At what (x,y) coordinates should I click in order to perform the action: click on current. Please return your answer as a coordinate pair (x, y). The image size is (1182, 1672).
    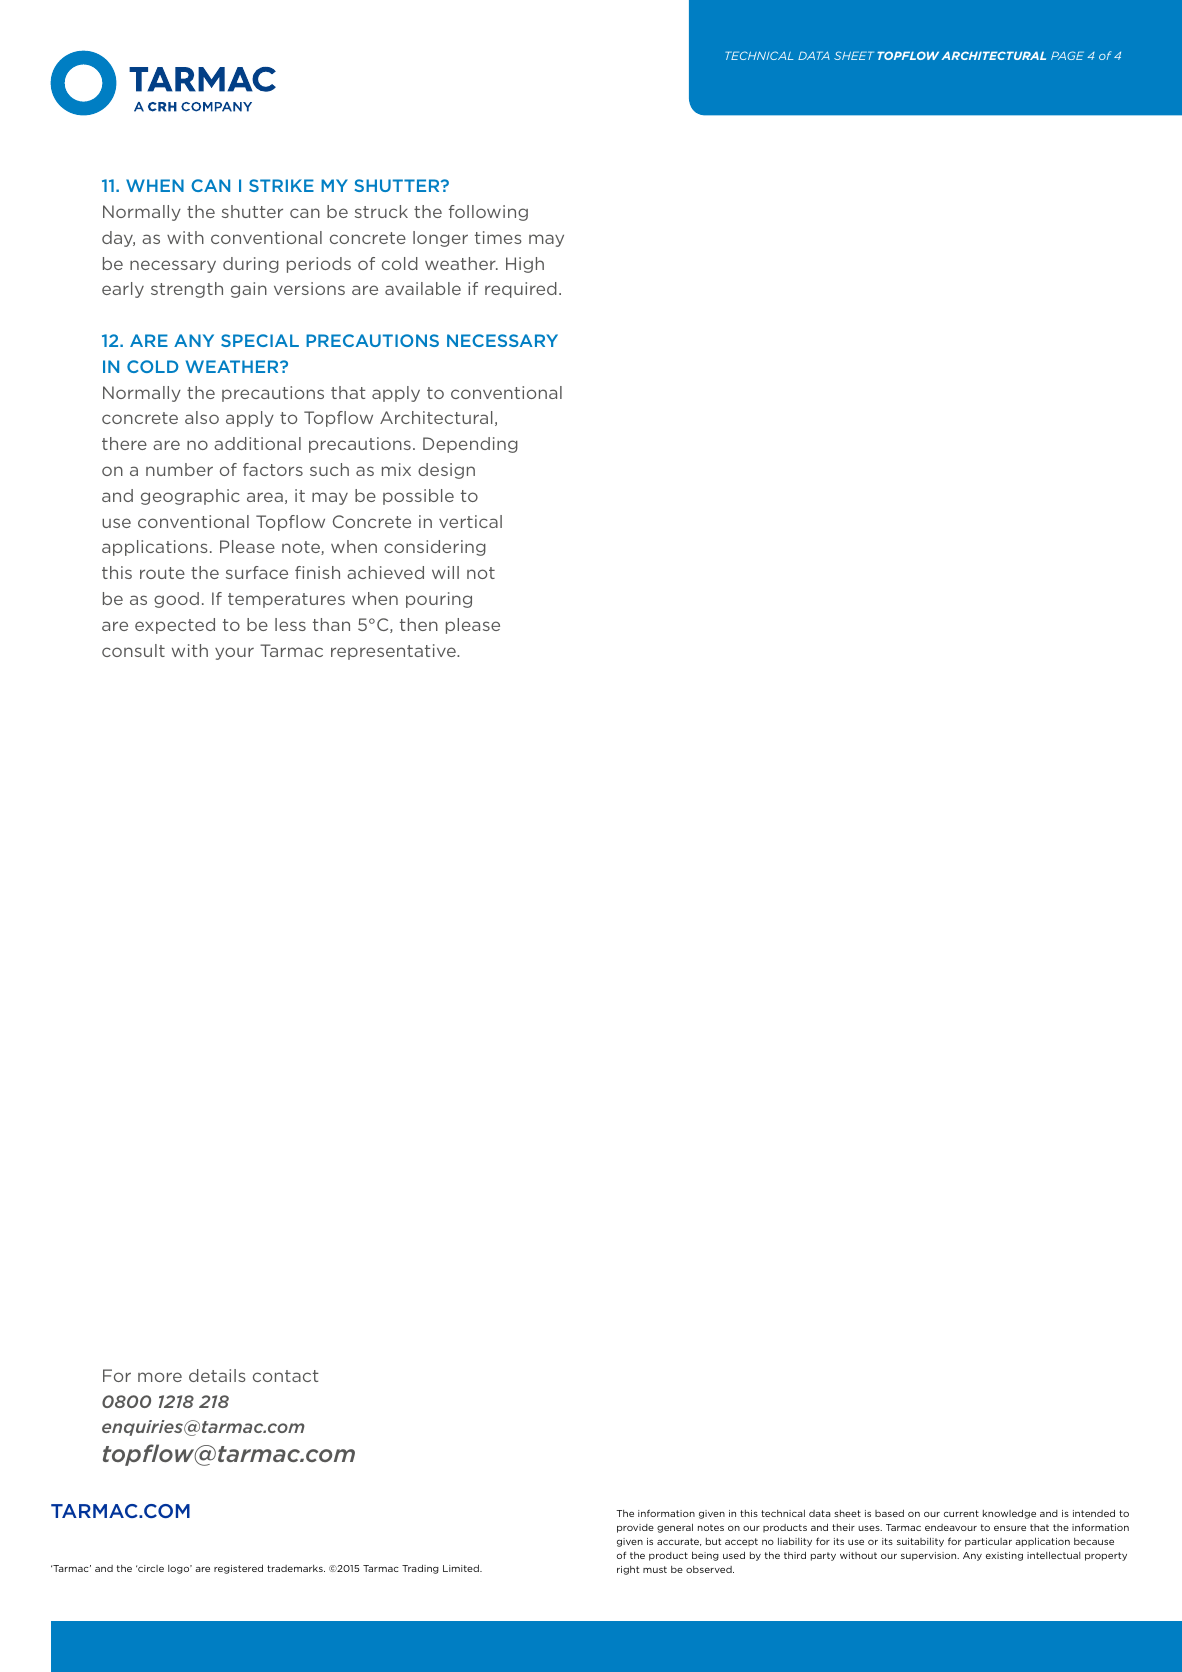
    Looking at the image, I should click on (961, 1513).
